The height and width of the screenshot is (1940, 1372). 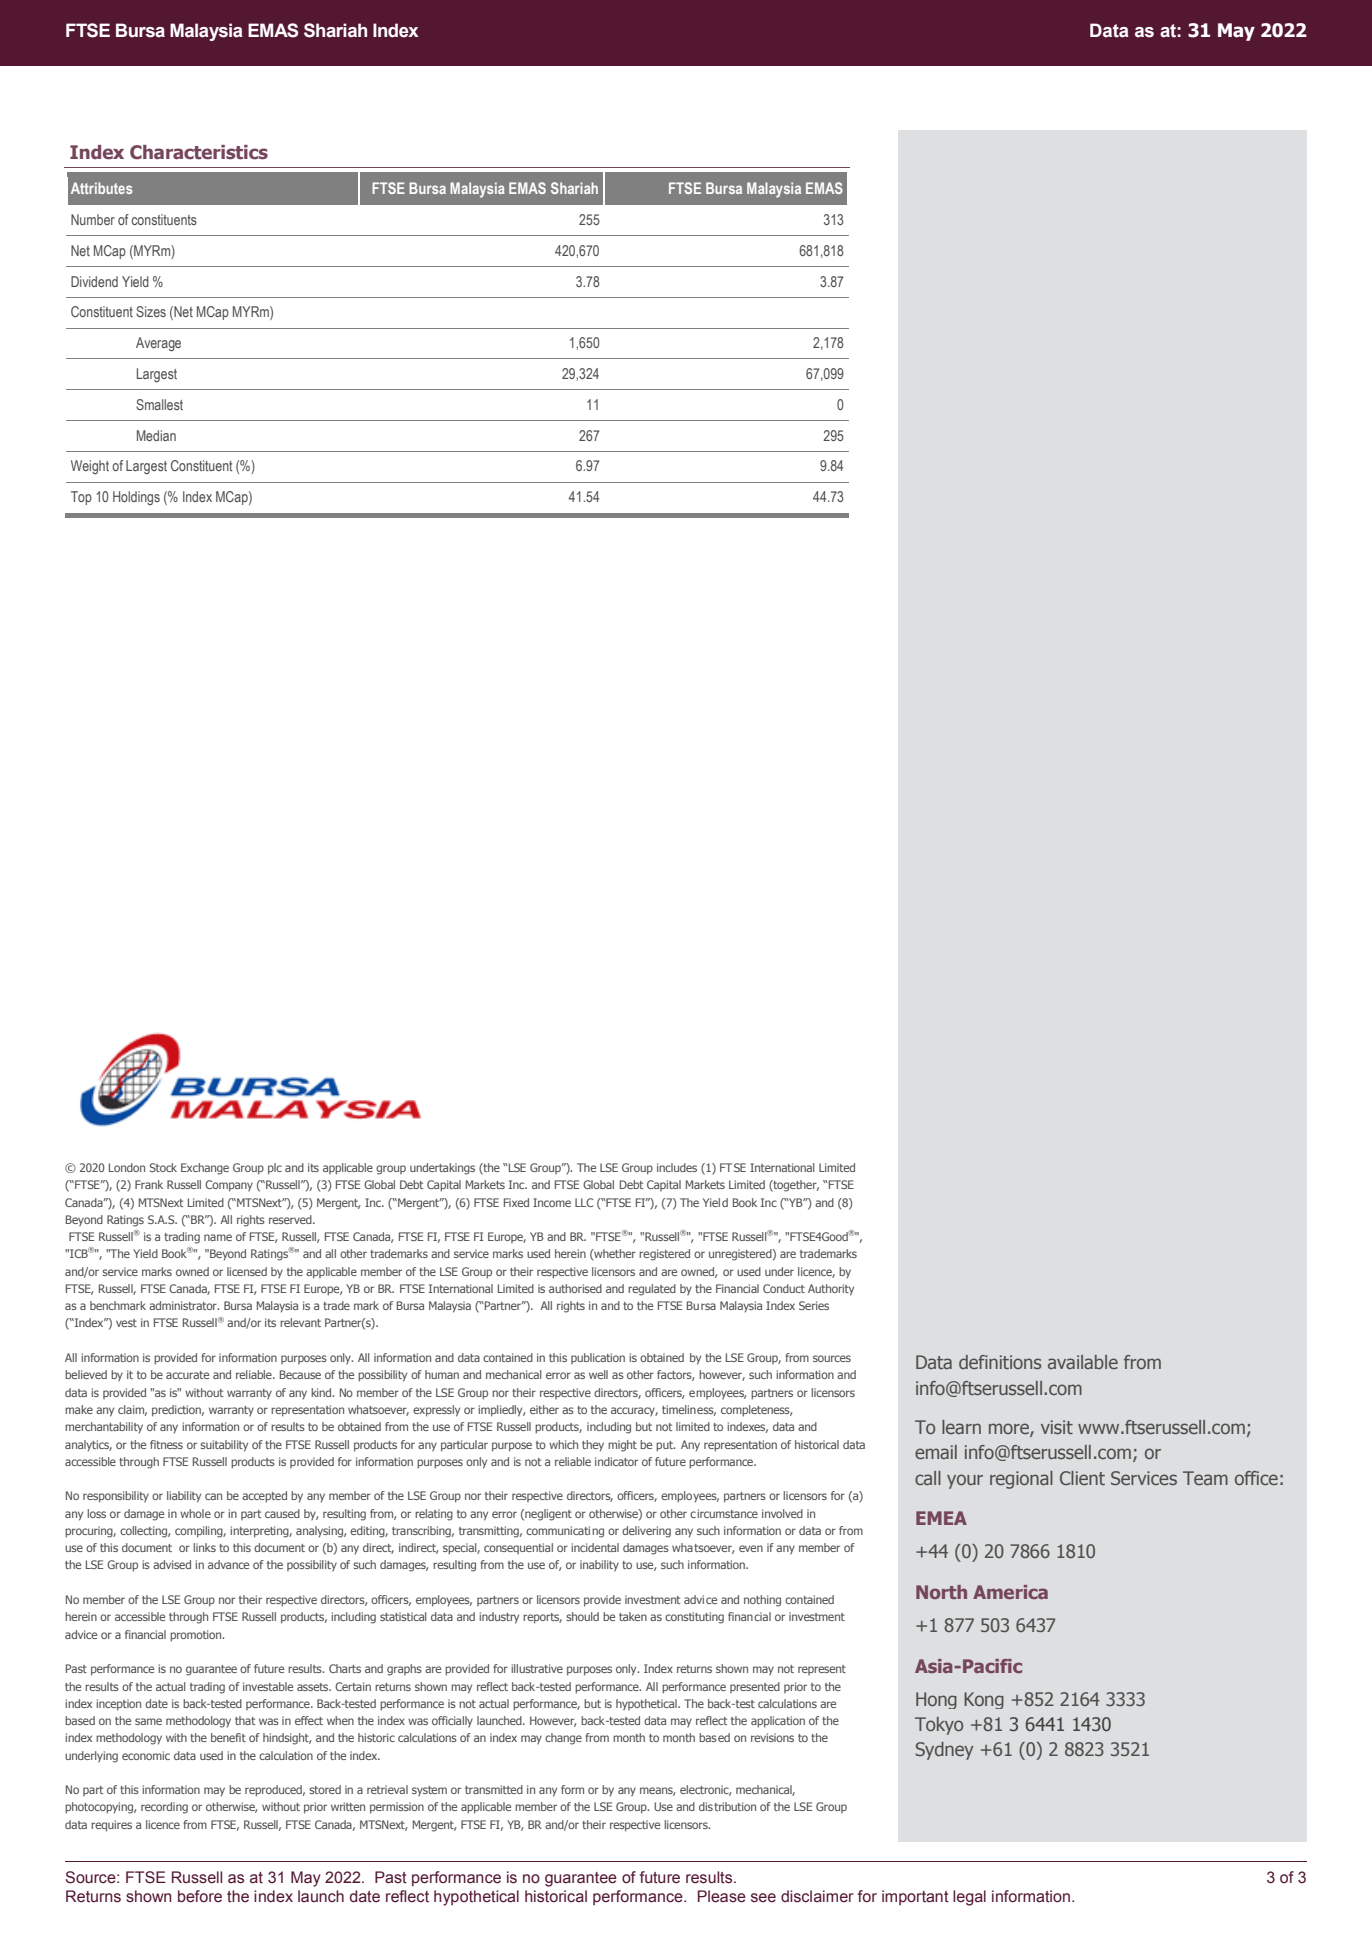 I want to click on Average, so click(x=158, y=344).
